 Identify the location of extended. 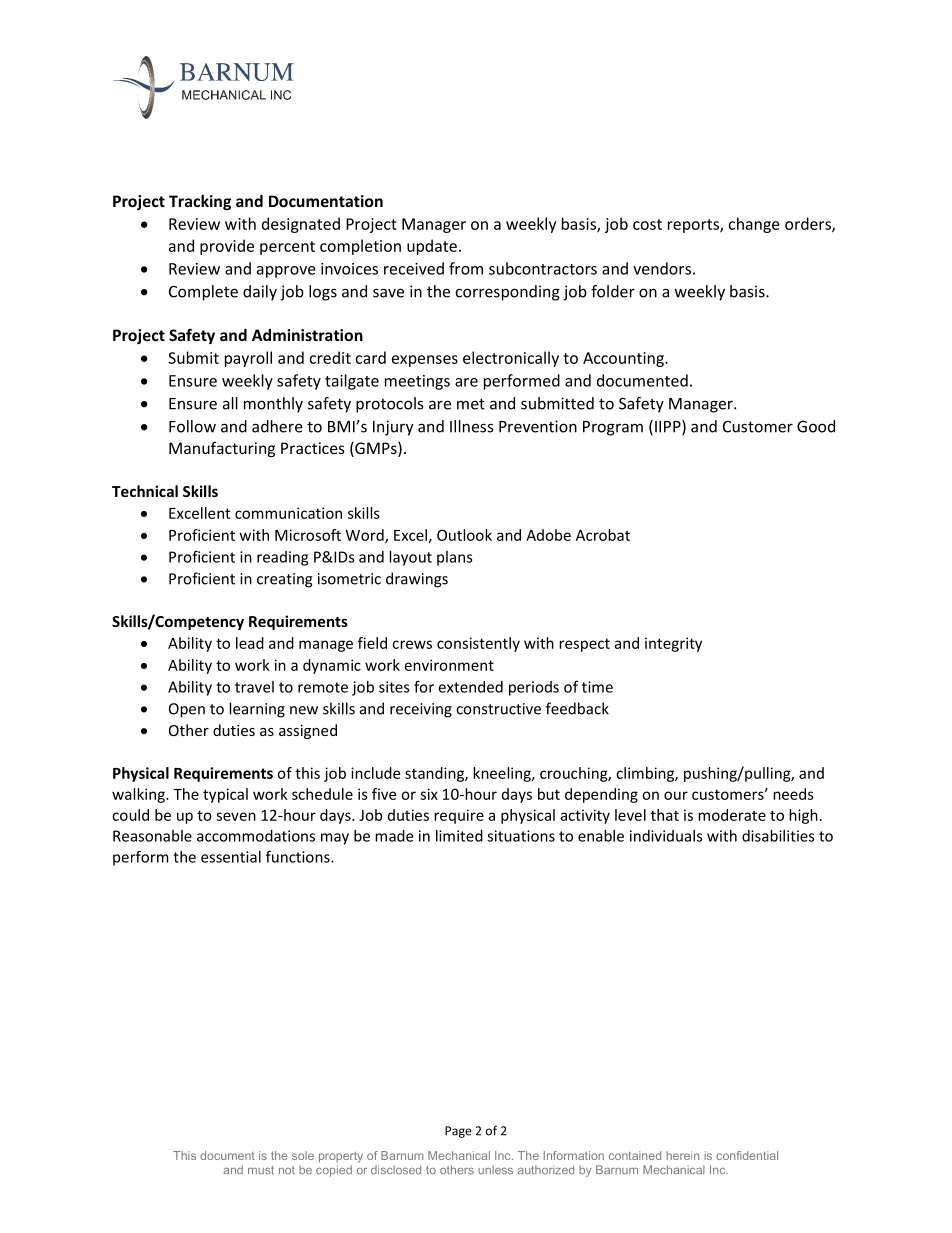
(470, 687).
